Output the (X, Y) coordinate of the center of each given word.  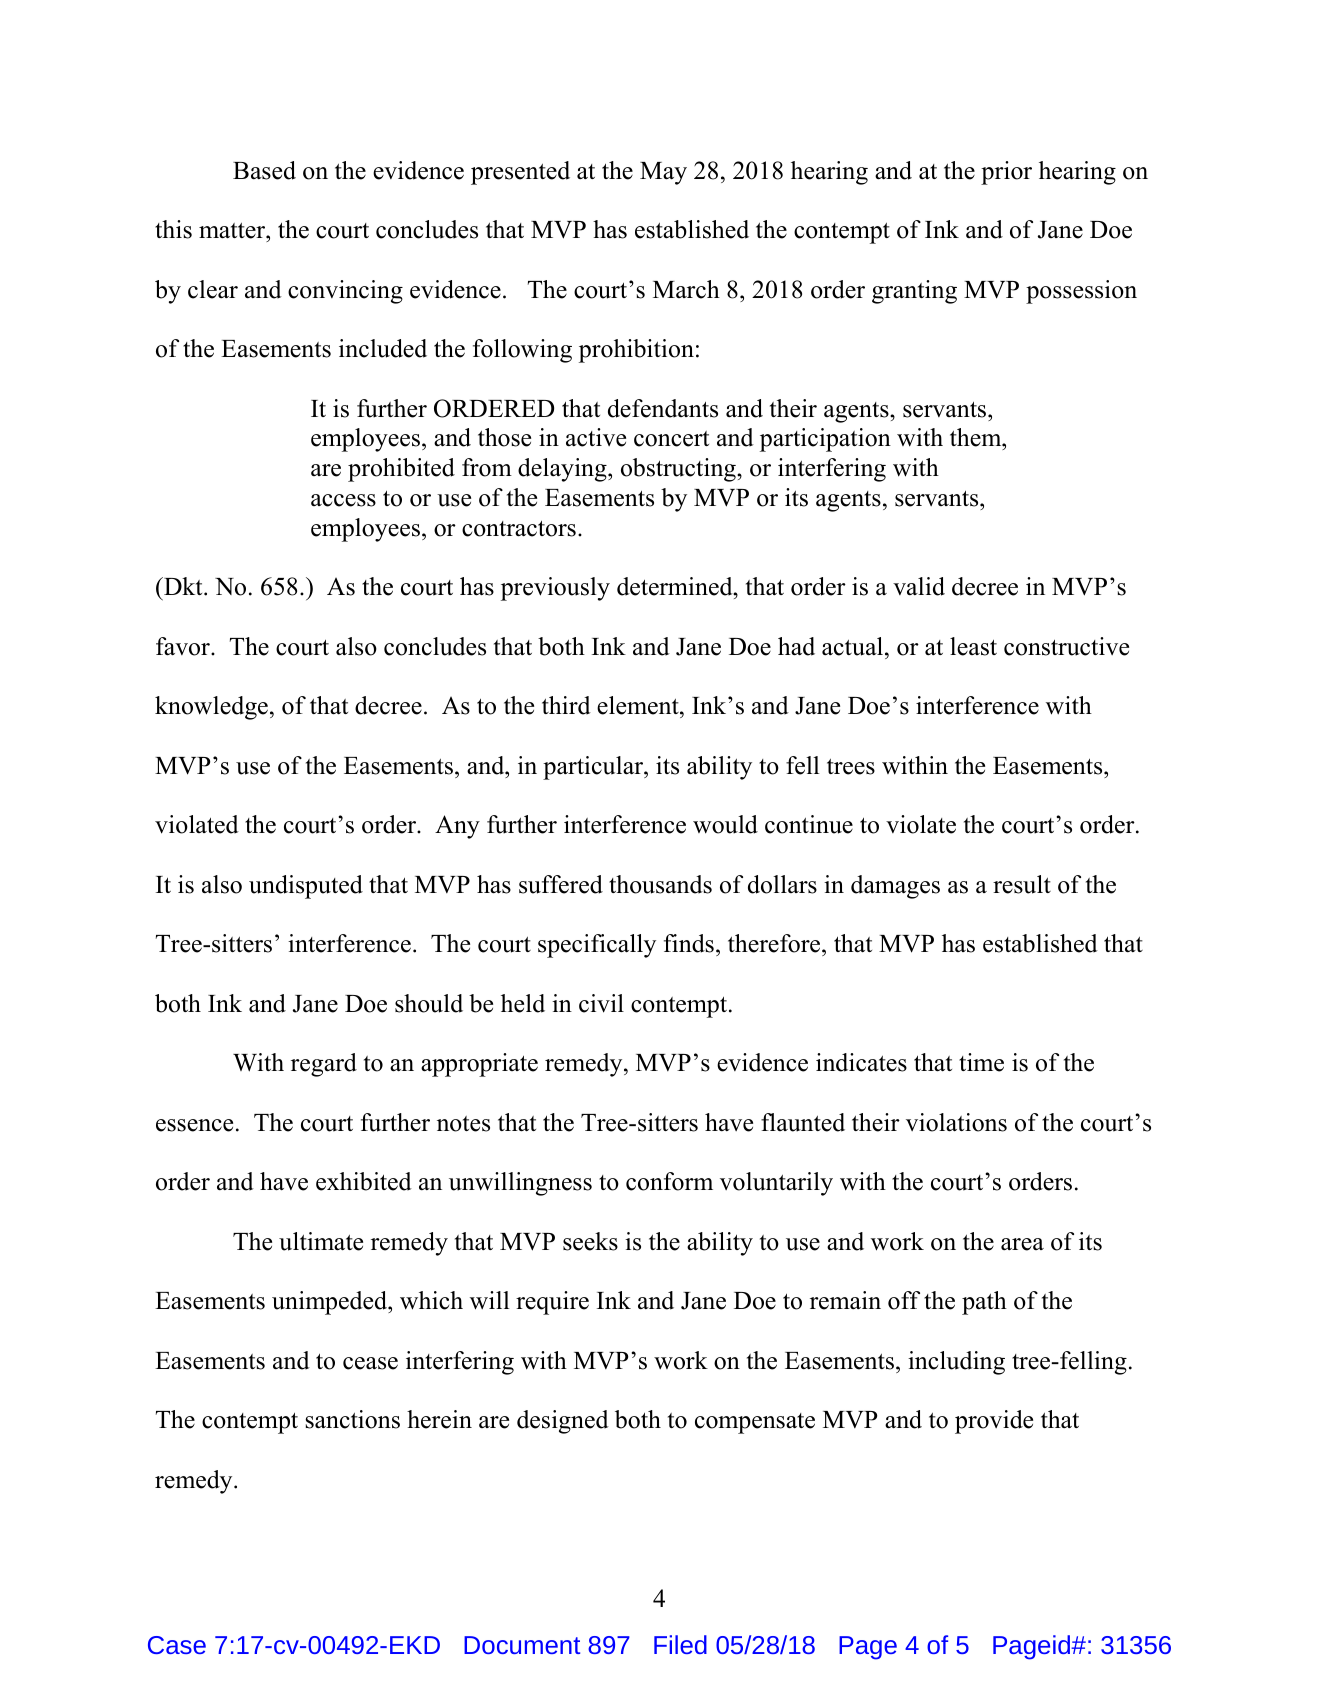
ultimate (321, 1241)
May (663, 173)
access (343, 500)
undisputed (306, 887)
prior (1006, 173)
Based (264, 170)
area (1022, 1244)
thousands (660, 884)
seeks (590, 1241)
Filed (680, 1644)
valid (919, 586)
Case (177, 1645)
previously (555, 589)
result (1022, 884)
